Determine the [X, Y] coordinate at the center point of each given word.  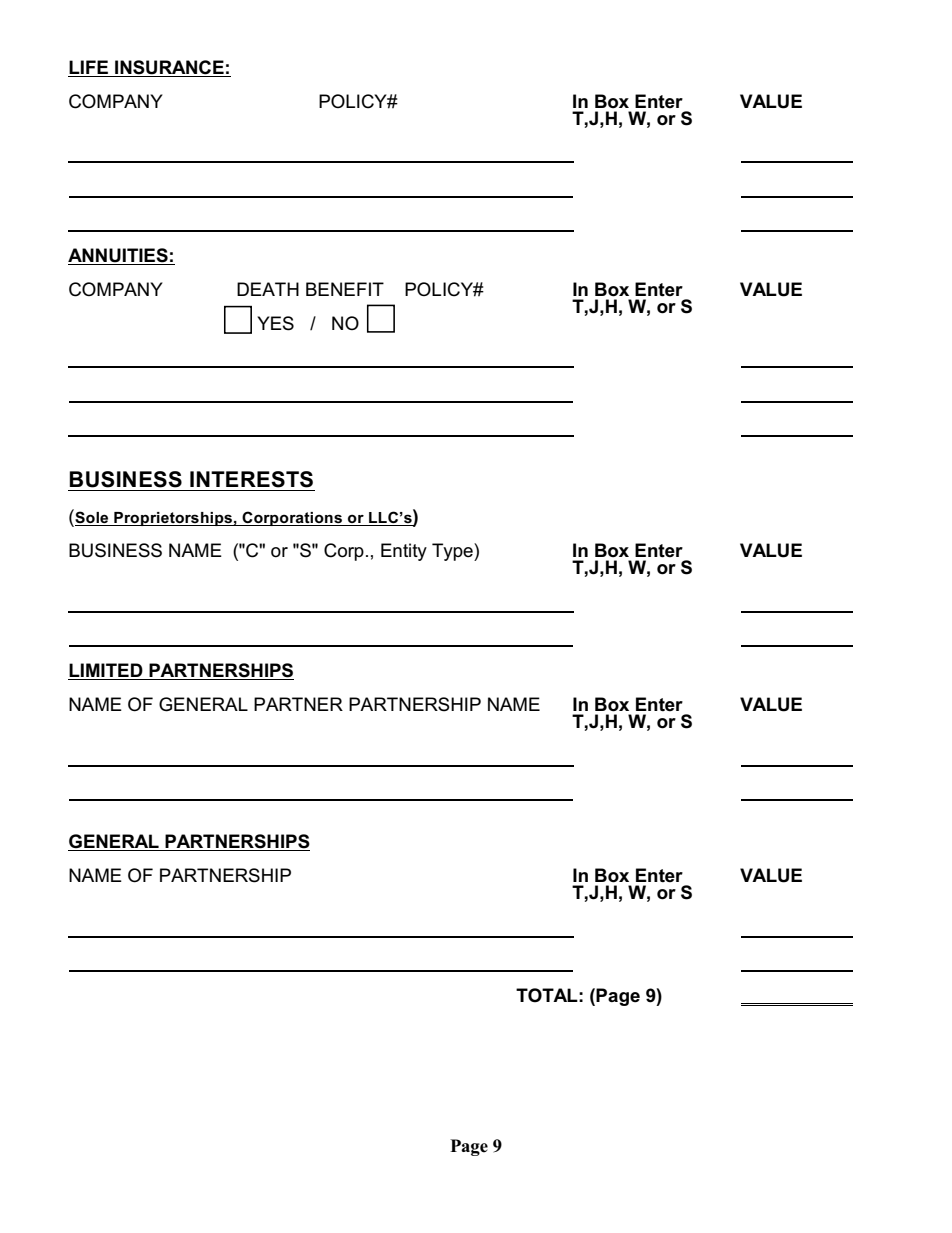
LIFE [88, 67]
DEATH [268, 289]
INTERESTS [251, 479]
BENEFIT [345, 289]
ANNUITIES [118, 255]
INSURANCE [169, 67]
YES [275, 323]
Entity [404, 552]
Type [453, 552]
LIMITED [106, 670]
